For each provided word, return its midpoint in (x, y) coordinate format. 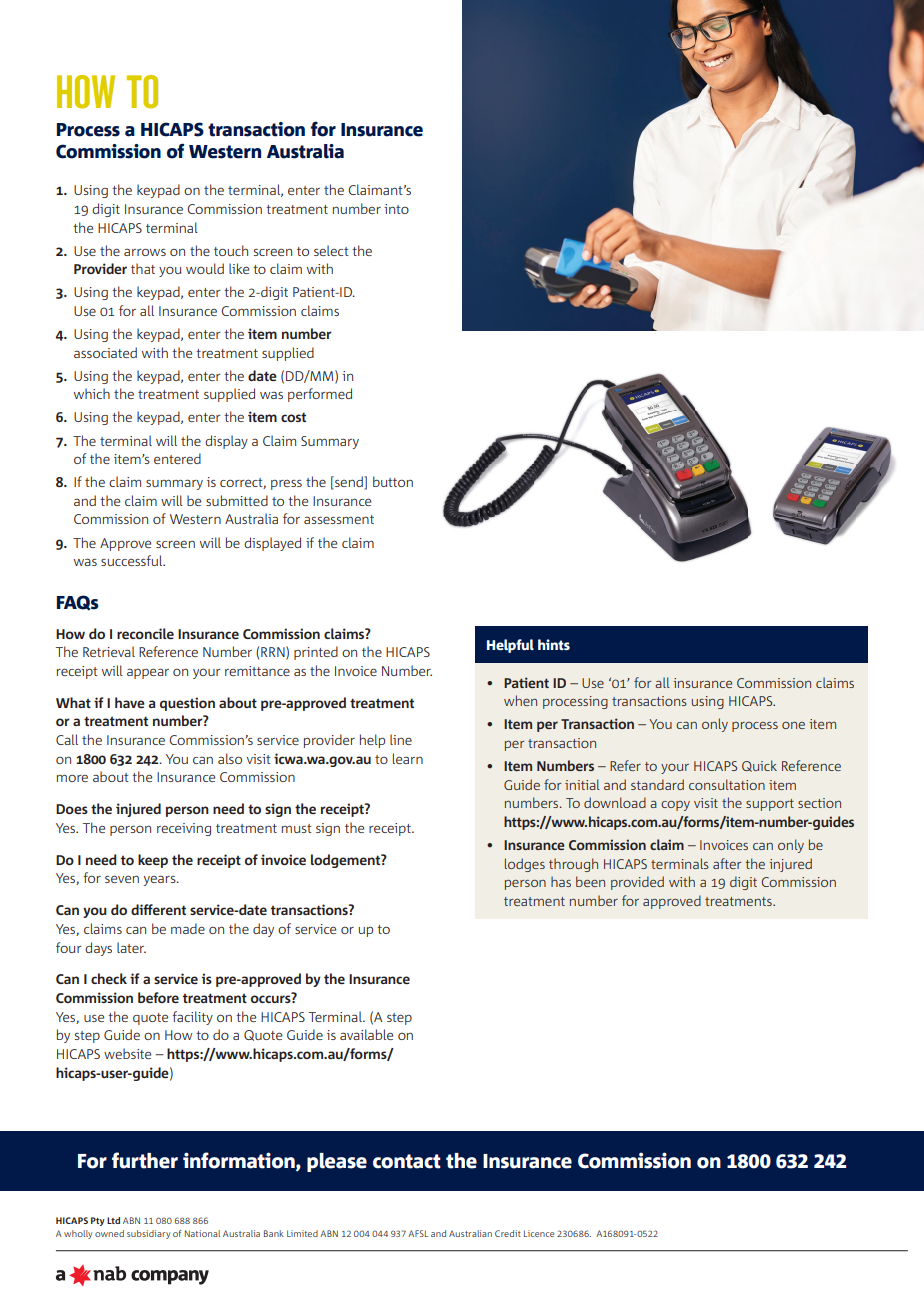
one (793, 725)
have (130, 702)
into (396, 209)
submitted (237, 500)
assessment (339, 519)
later (131, 947)
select (331, 250)
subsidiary (148, 1234)
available (366, 1034)
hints (554, 644)
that (143, 268)
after (727, 863)
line (401, 739)
